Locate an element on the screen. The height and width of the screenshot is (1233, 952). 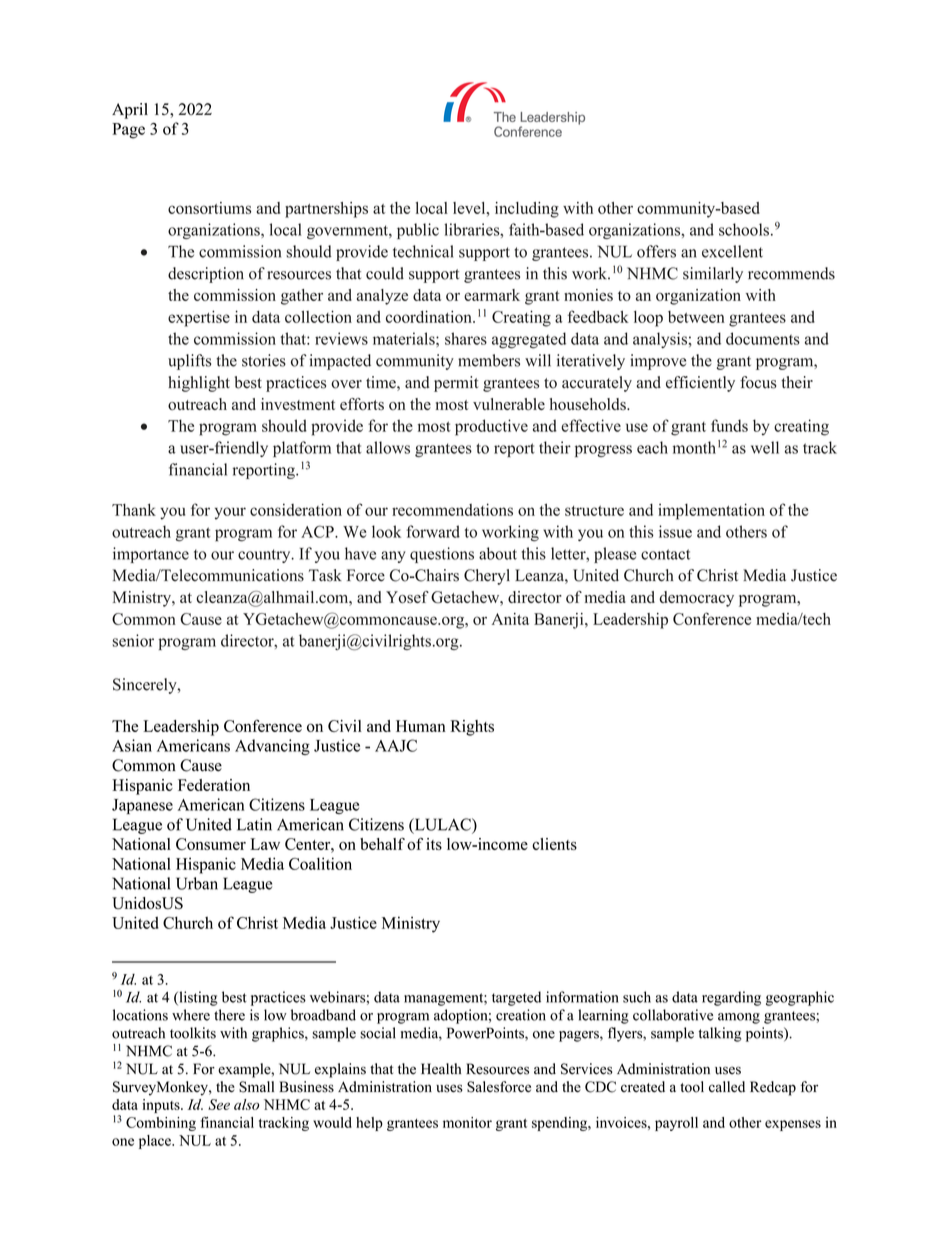
See is located at coordinates (219, 1104).
